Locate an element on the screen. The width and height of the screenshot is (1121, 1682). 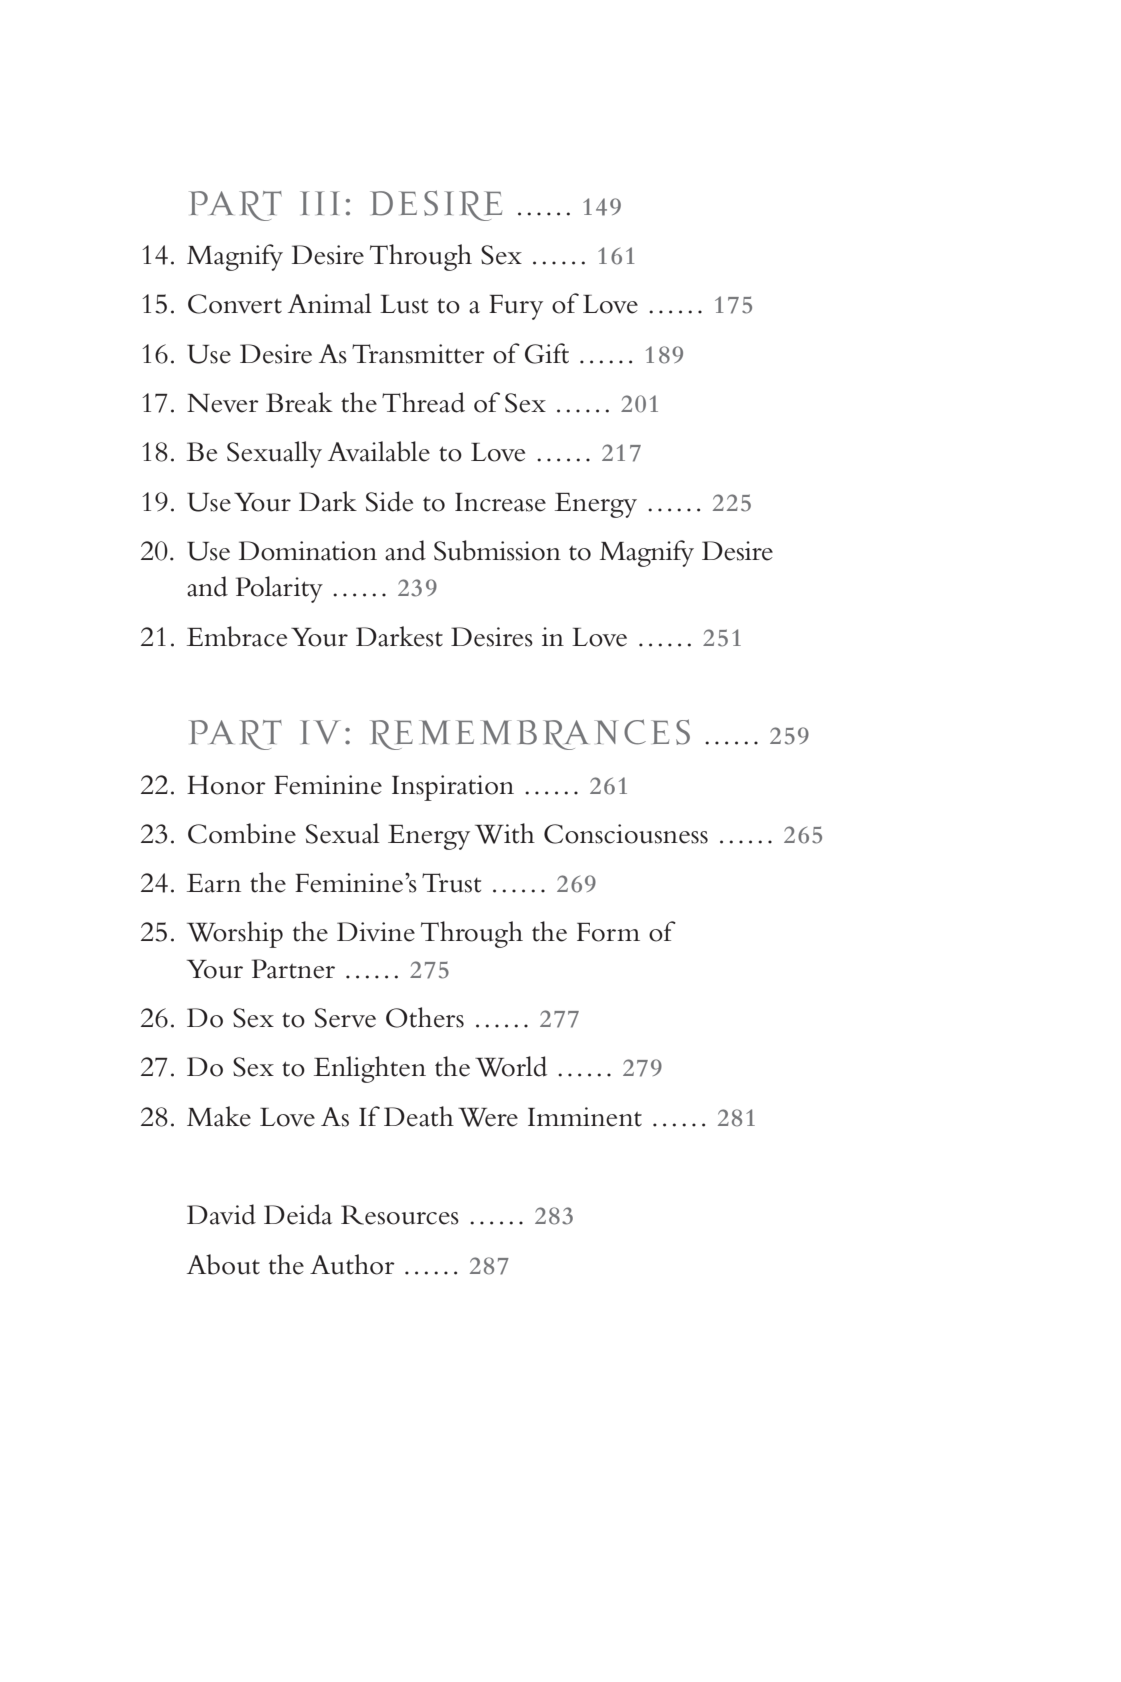
Trust is located at coordinates (451, 883).
